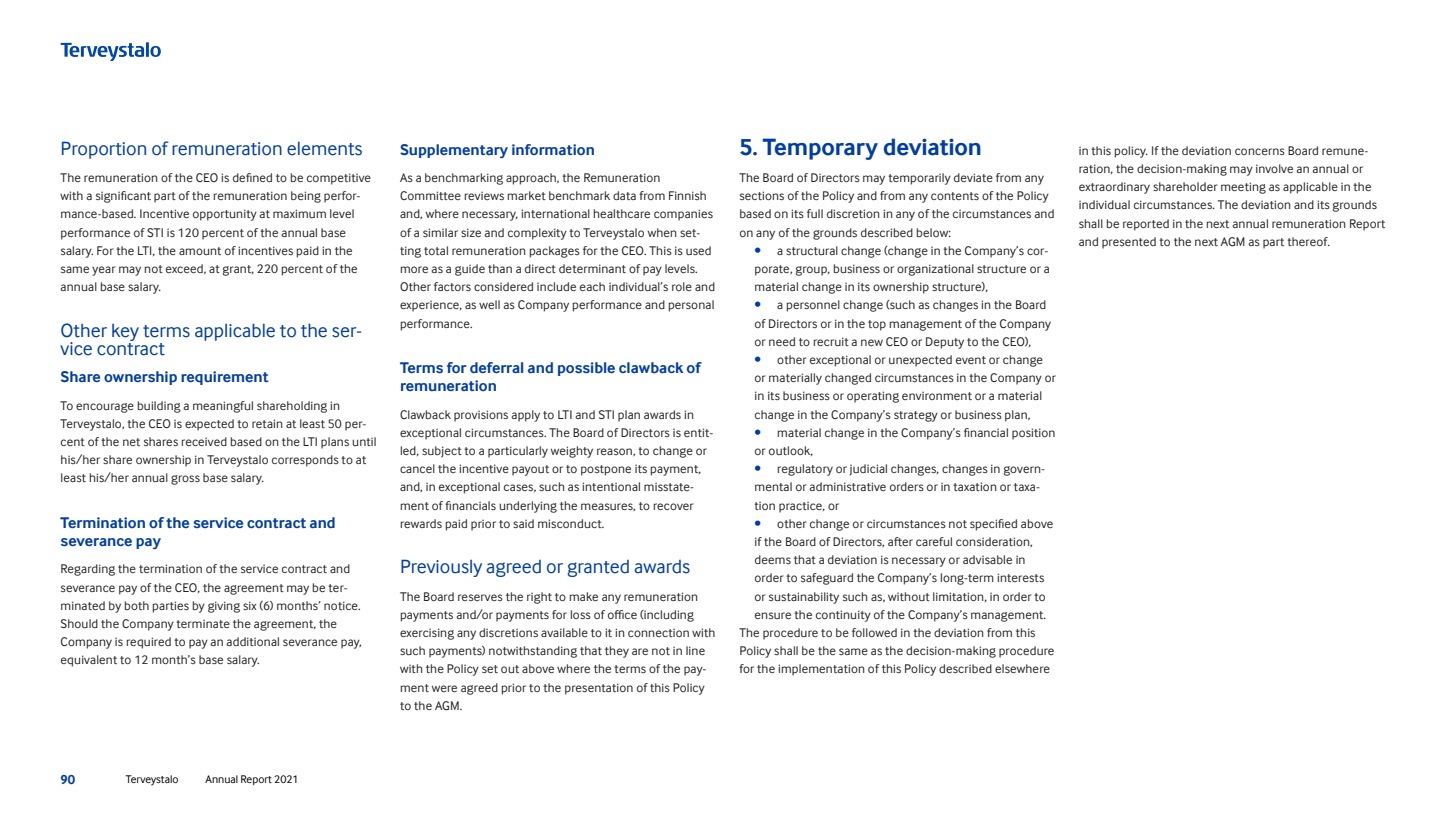  Describe the element at coordinates (1274, 168) in the screenshot. I see `involve` at that location.
